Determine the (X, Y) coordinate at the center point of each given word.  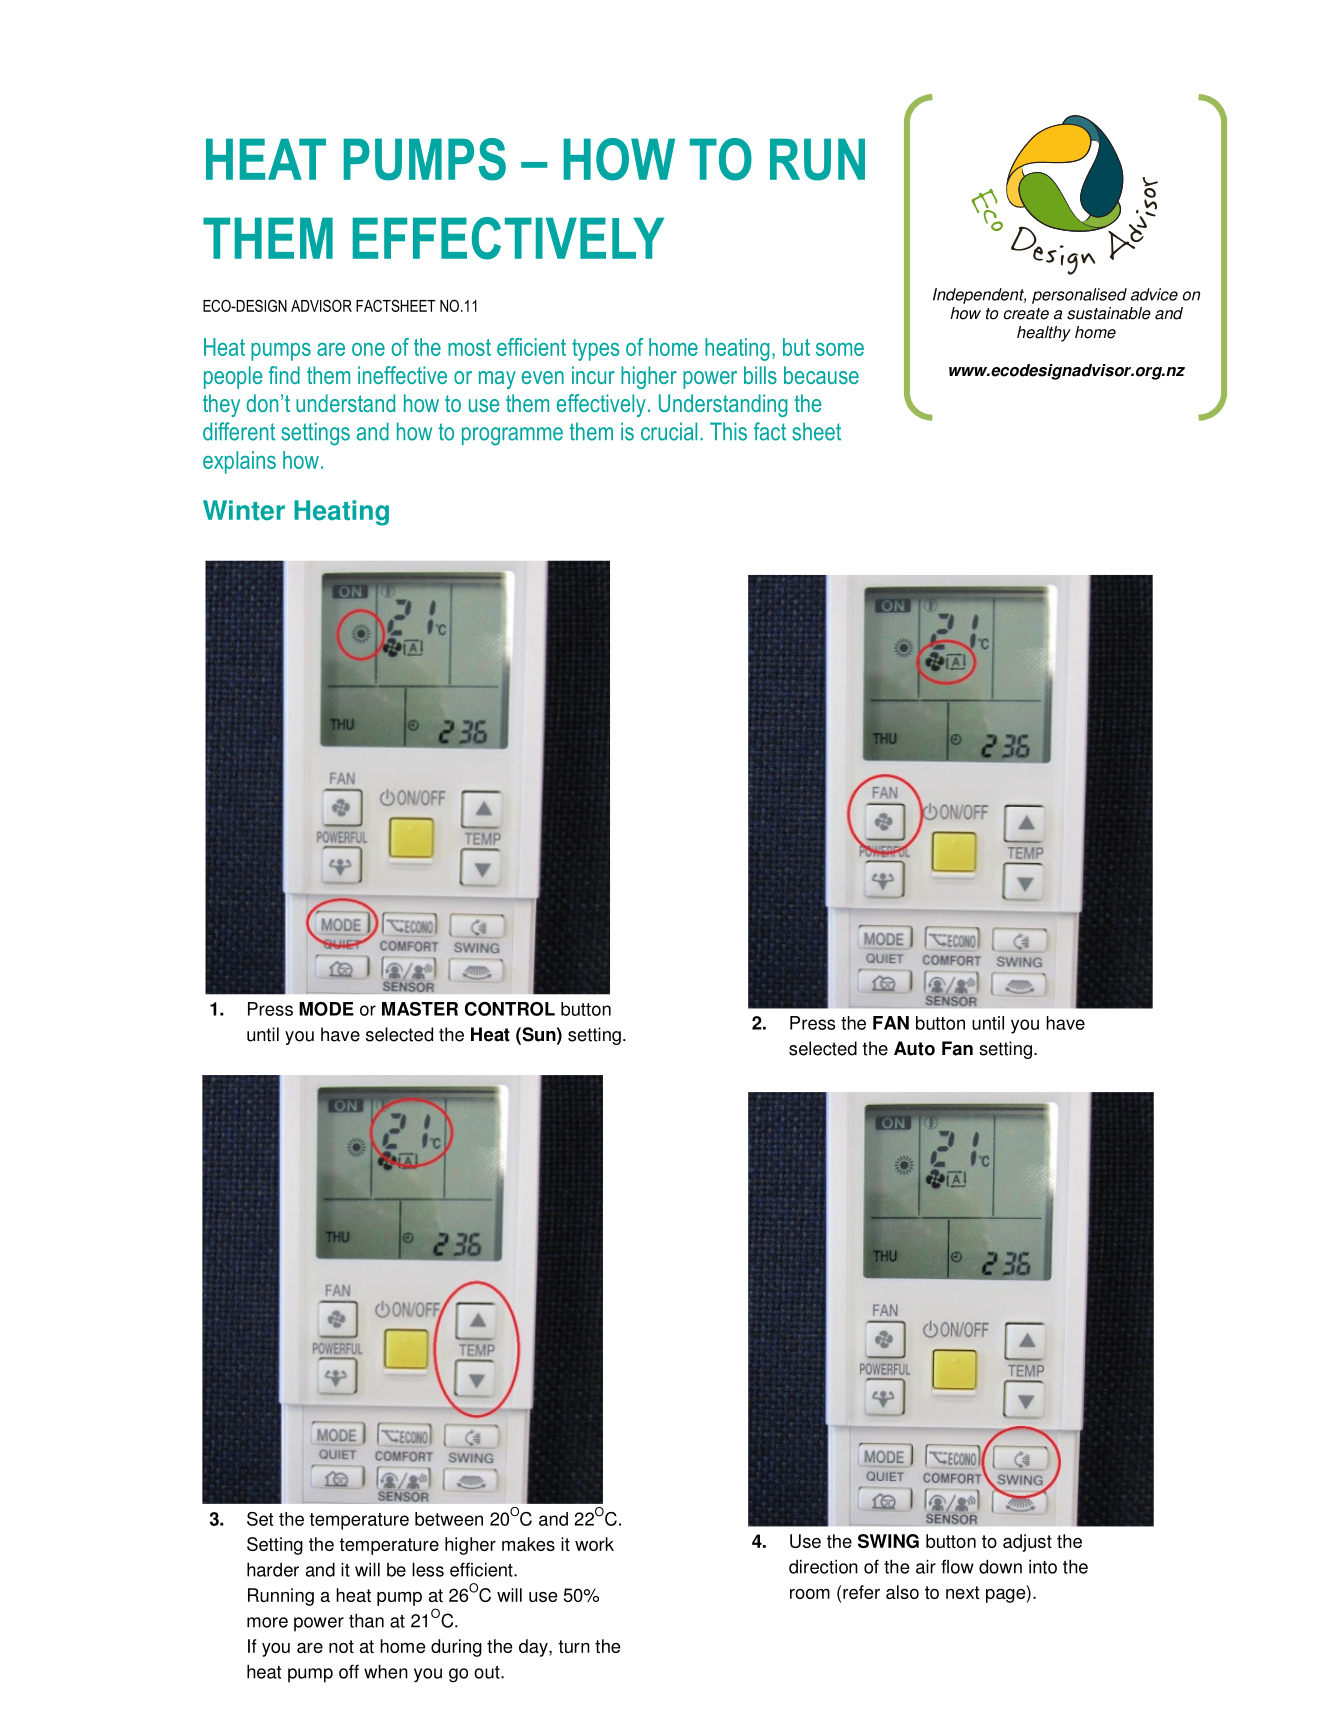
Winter (244, 510)
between (449, 1519)
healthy (1044, 334)
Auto (914, 1048)
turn (574, 1646)
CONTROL (510, 1009)
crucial (669, 431)
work (594, 1544)
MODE (326, 1009)
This (728, 431)
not (341, 1646)
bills (760, 375)
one (368, 349)
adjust (1027, 1543)
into (1043, 1566)
